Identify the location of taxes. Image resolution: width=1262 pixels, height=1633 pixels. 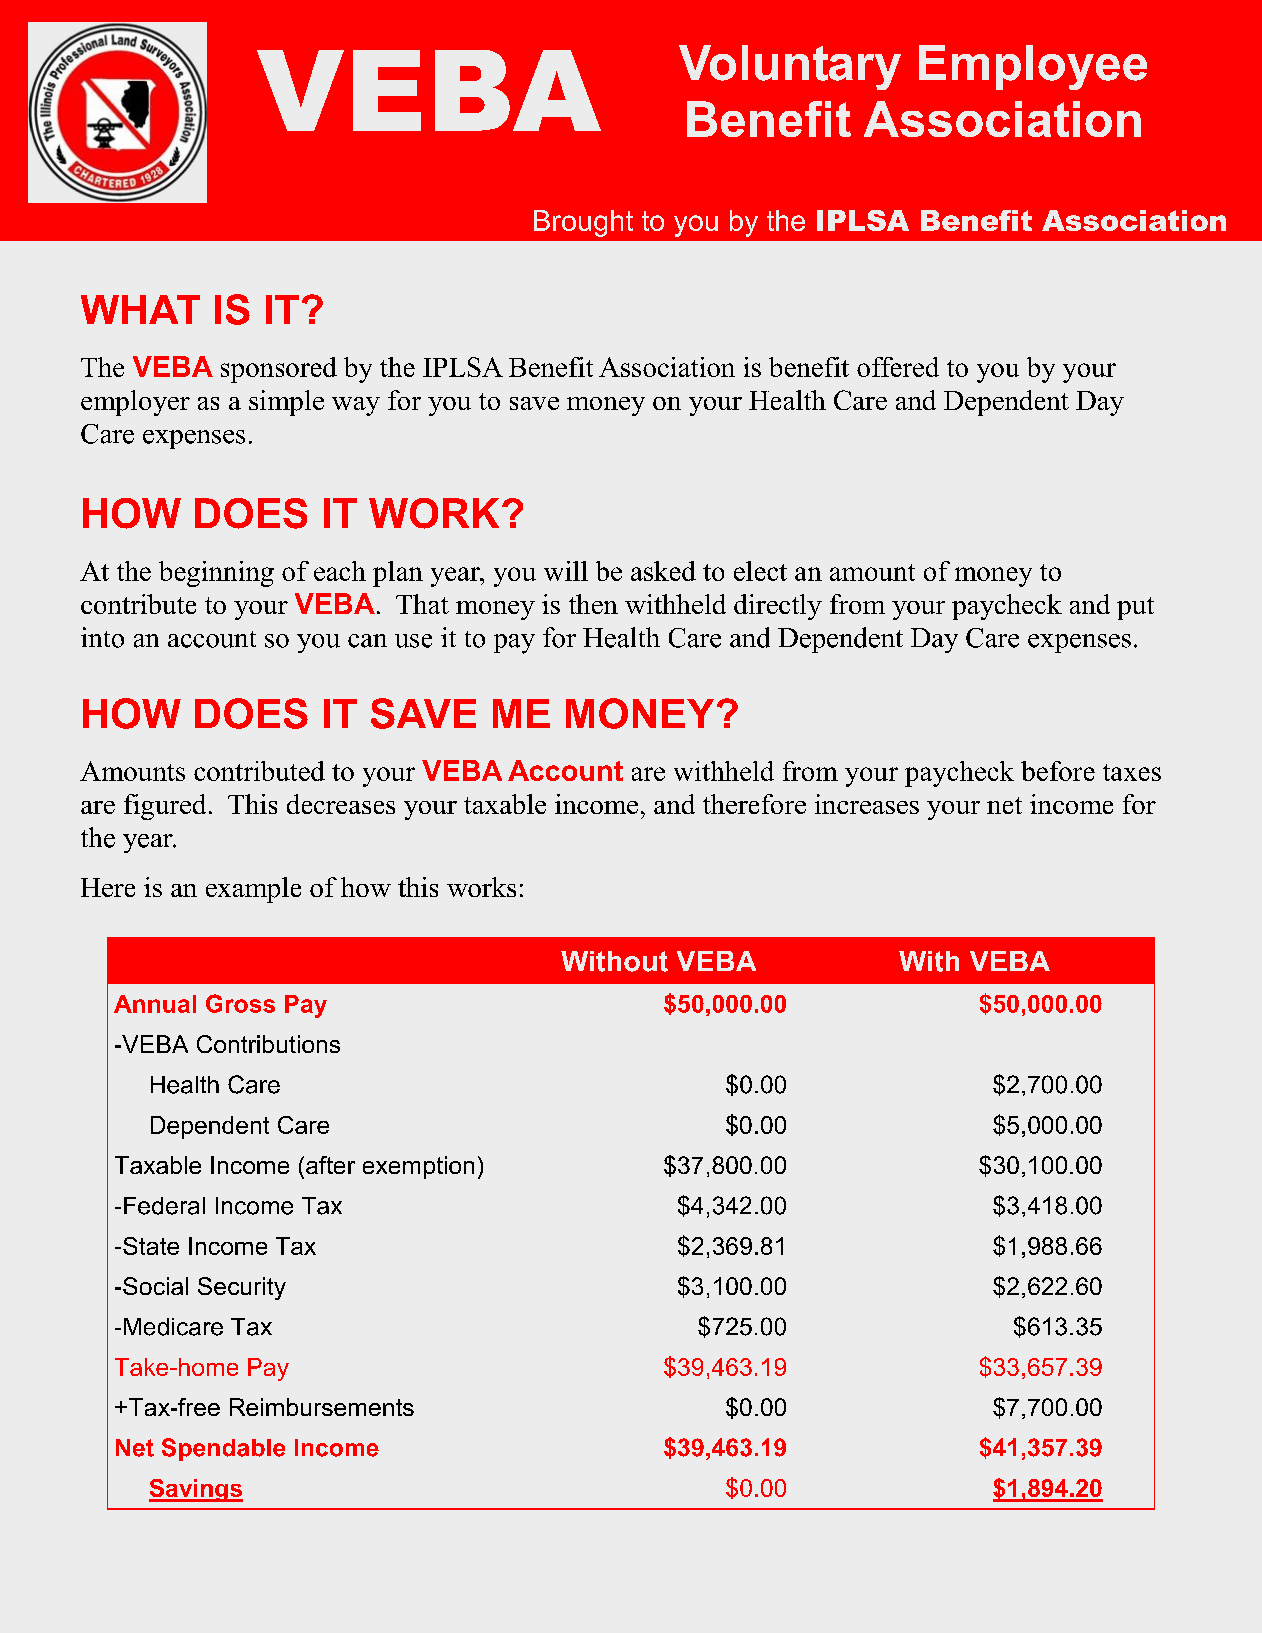
(1132, 772).
